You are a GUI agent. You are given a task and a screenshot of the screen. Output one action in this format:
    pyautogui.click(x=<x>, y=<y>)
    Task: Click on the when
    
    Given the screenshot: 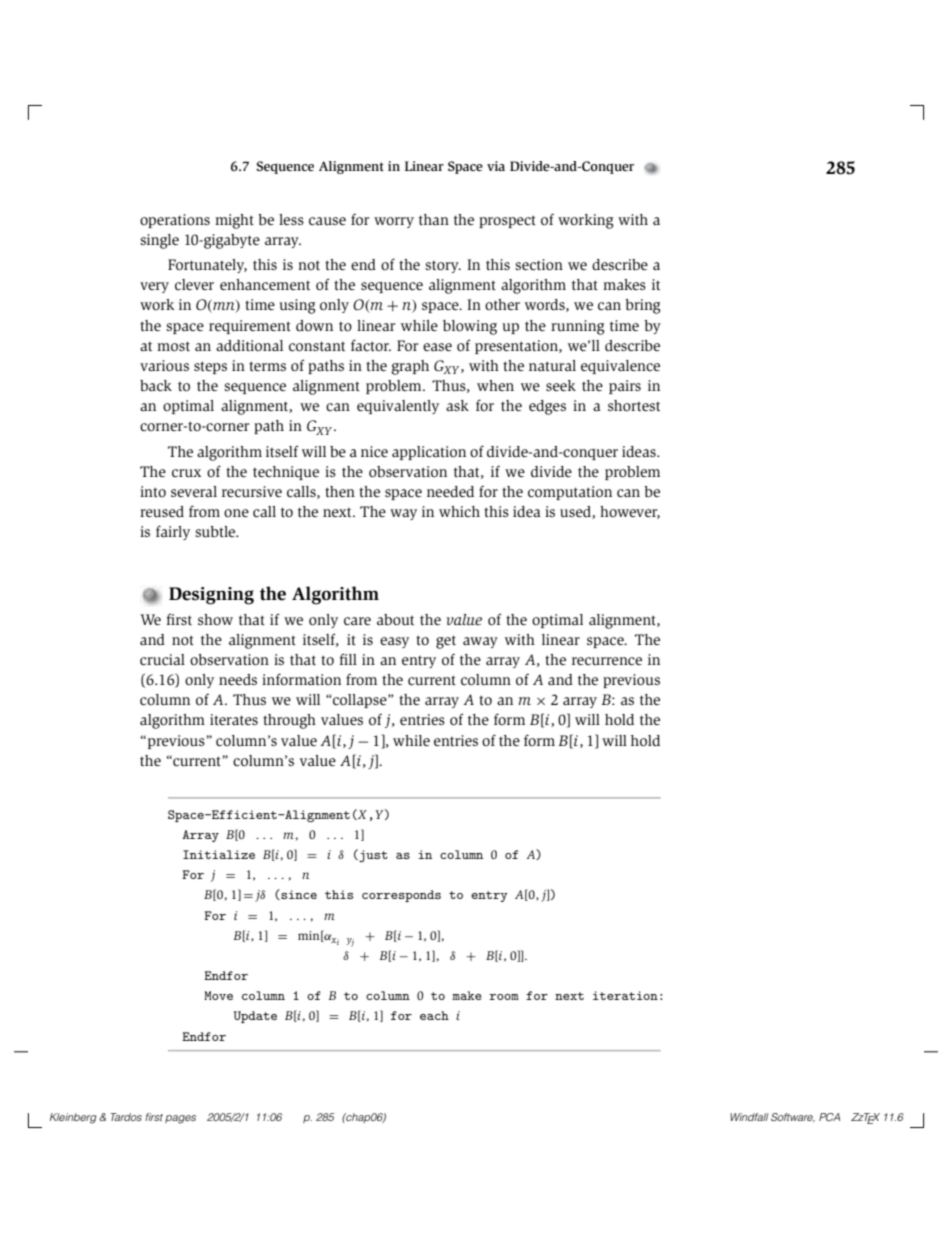 What is the action you would take?
    pyautogui.click(x=495, y=385)
